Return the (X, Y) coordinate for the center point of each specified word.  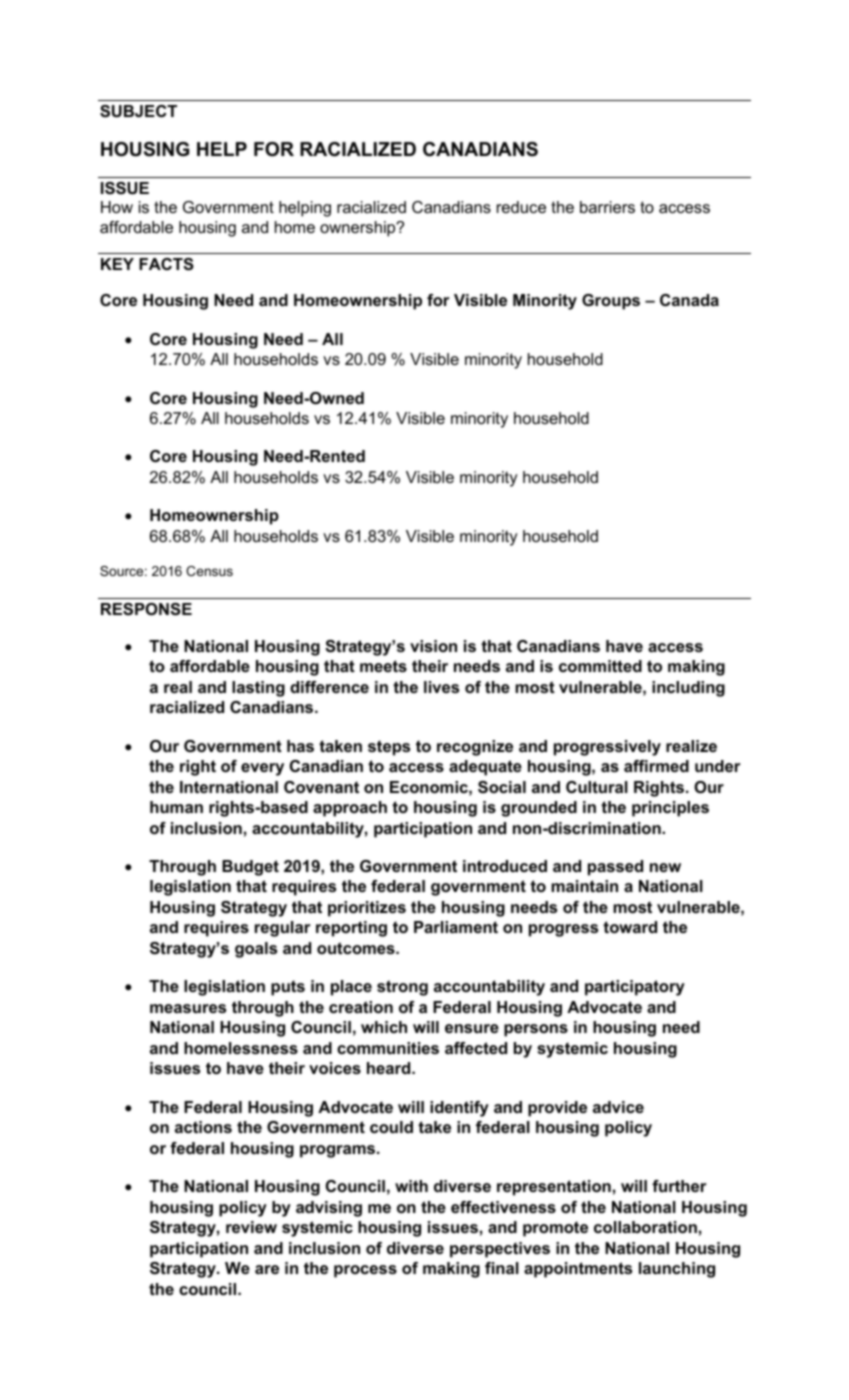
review (251, 1227)
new (665, 867)
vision (433, 646)
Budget (250, 868)
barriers (607, 207)
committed (600, 666)
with (411, 1186)
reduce (521, 207)
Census (209, 571)
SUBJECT (138, 111)
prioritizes (367, 909)
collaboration (645, 1227)
